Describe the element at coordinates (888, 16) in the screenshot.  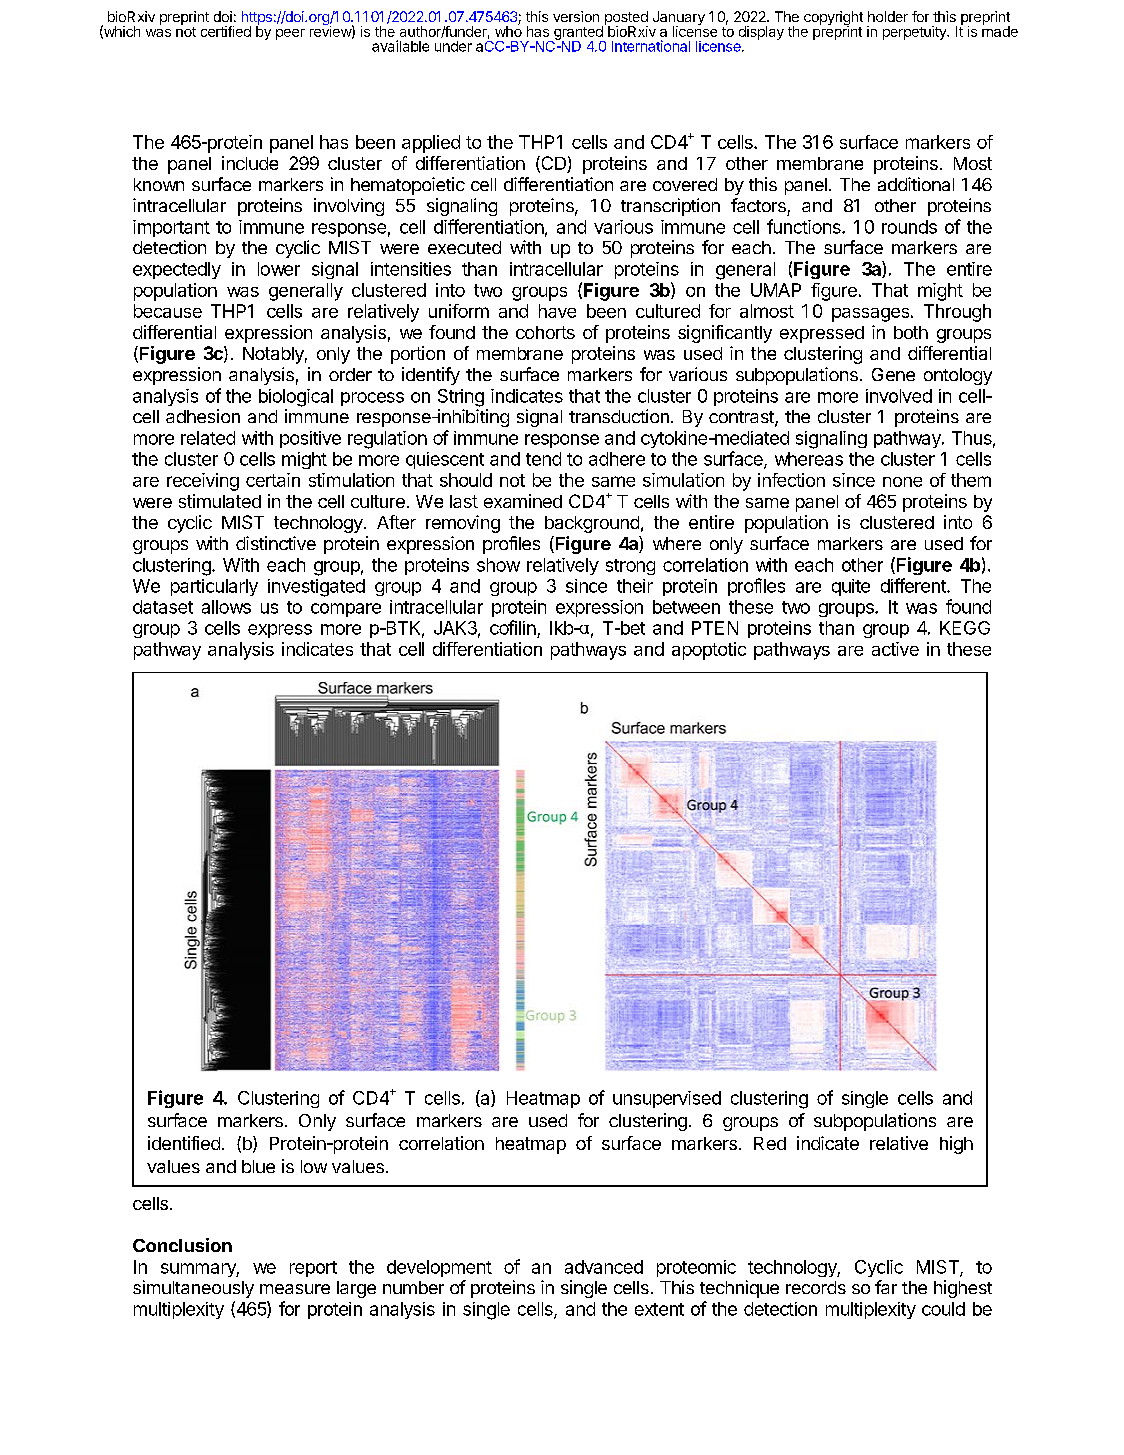
I see `holder` at that location.
